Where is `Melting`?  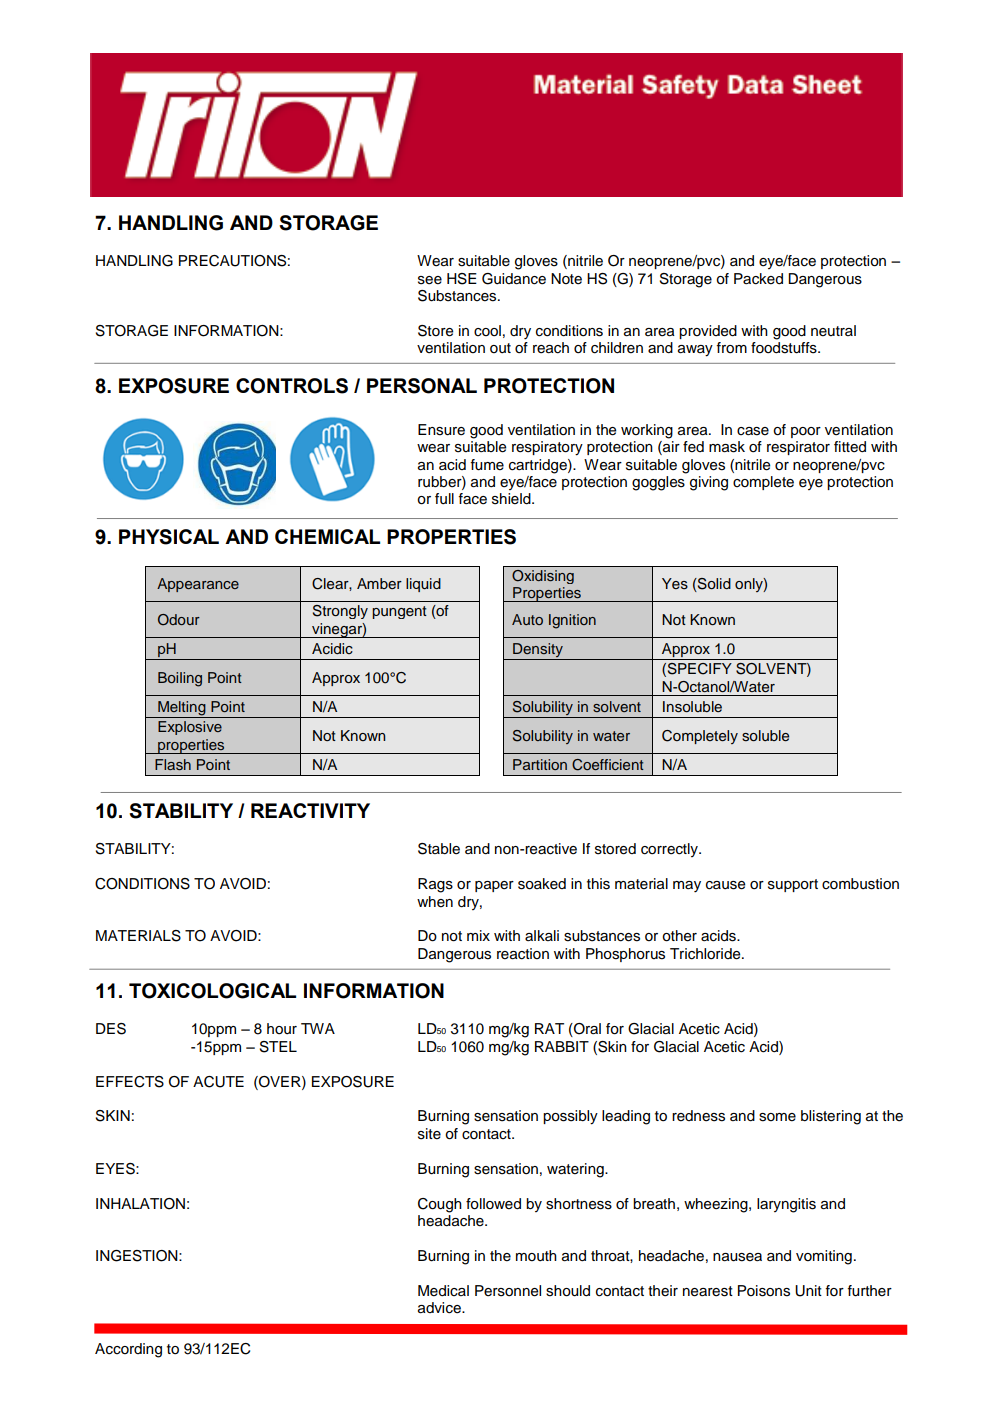
Melting is located at coordinates (182, 709).
